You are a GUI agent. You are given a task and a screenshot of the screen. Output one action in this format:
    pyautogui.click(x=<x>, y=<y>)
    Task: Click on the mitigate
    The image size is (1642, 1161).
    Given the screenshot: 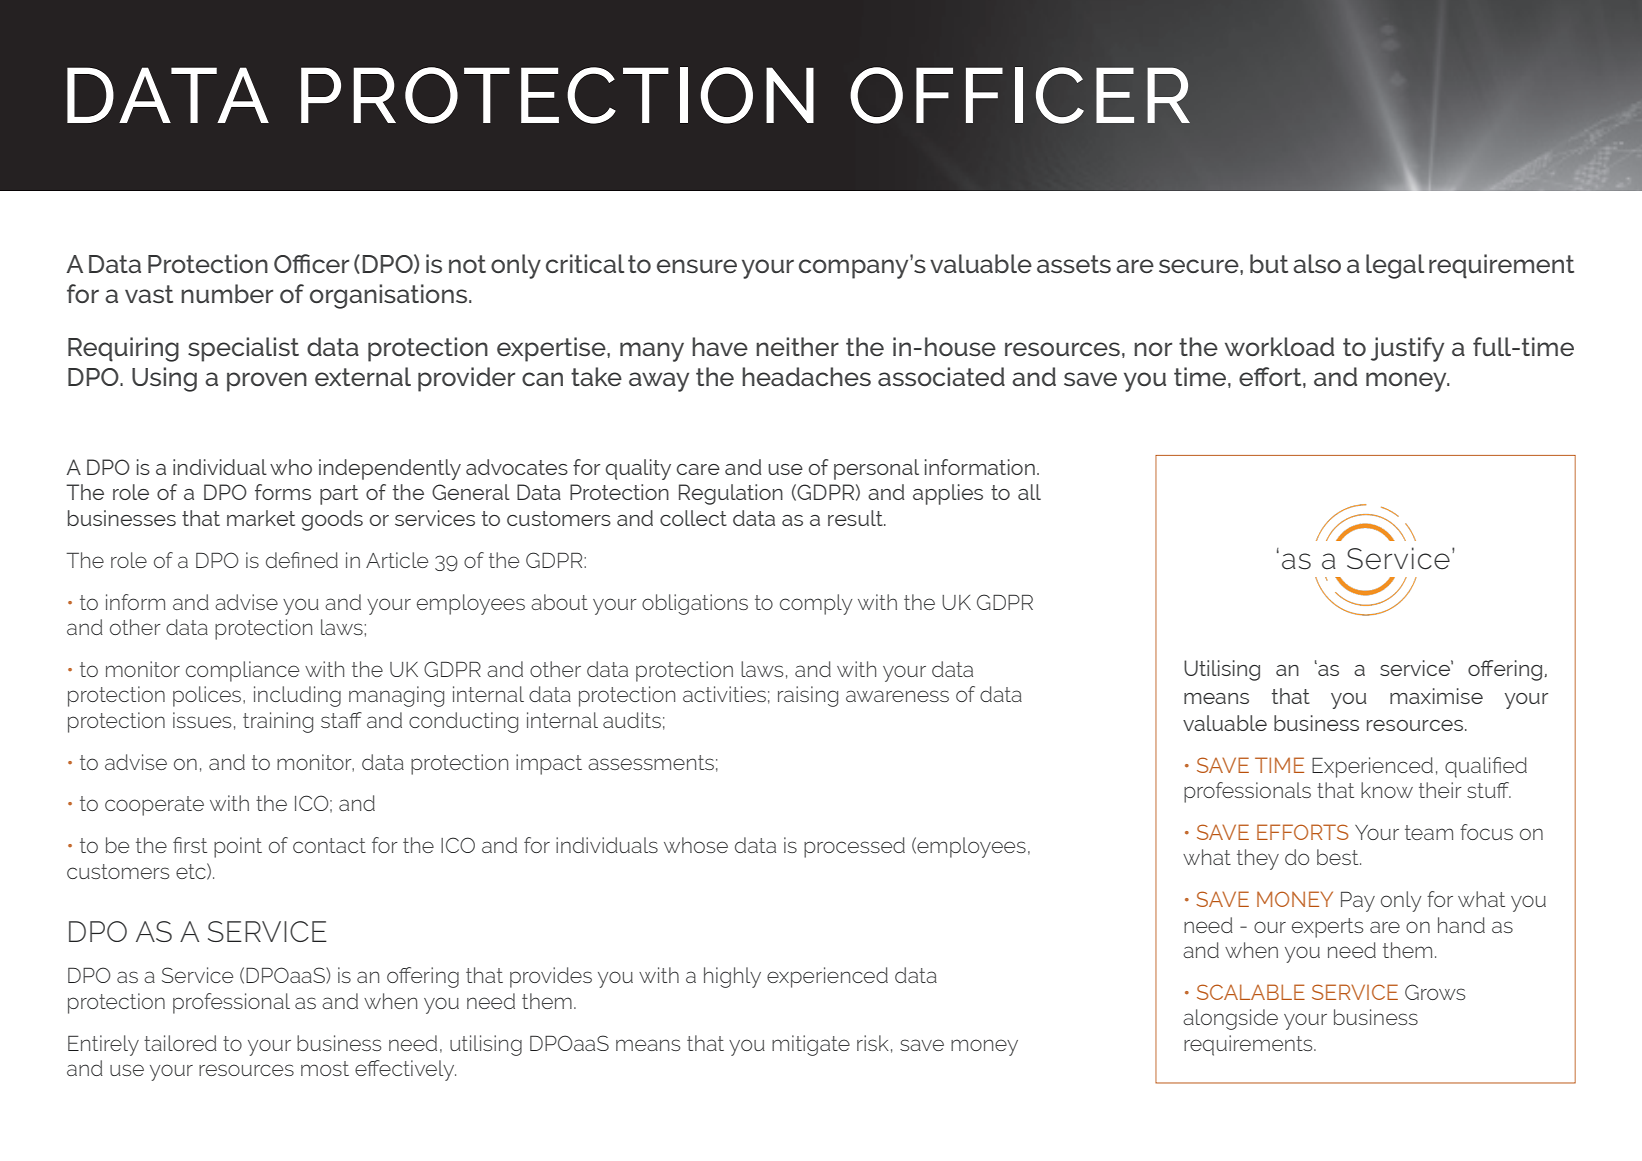 What is the action you would take?
    pyautogui.click(x=811, y=1045)
